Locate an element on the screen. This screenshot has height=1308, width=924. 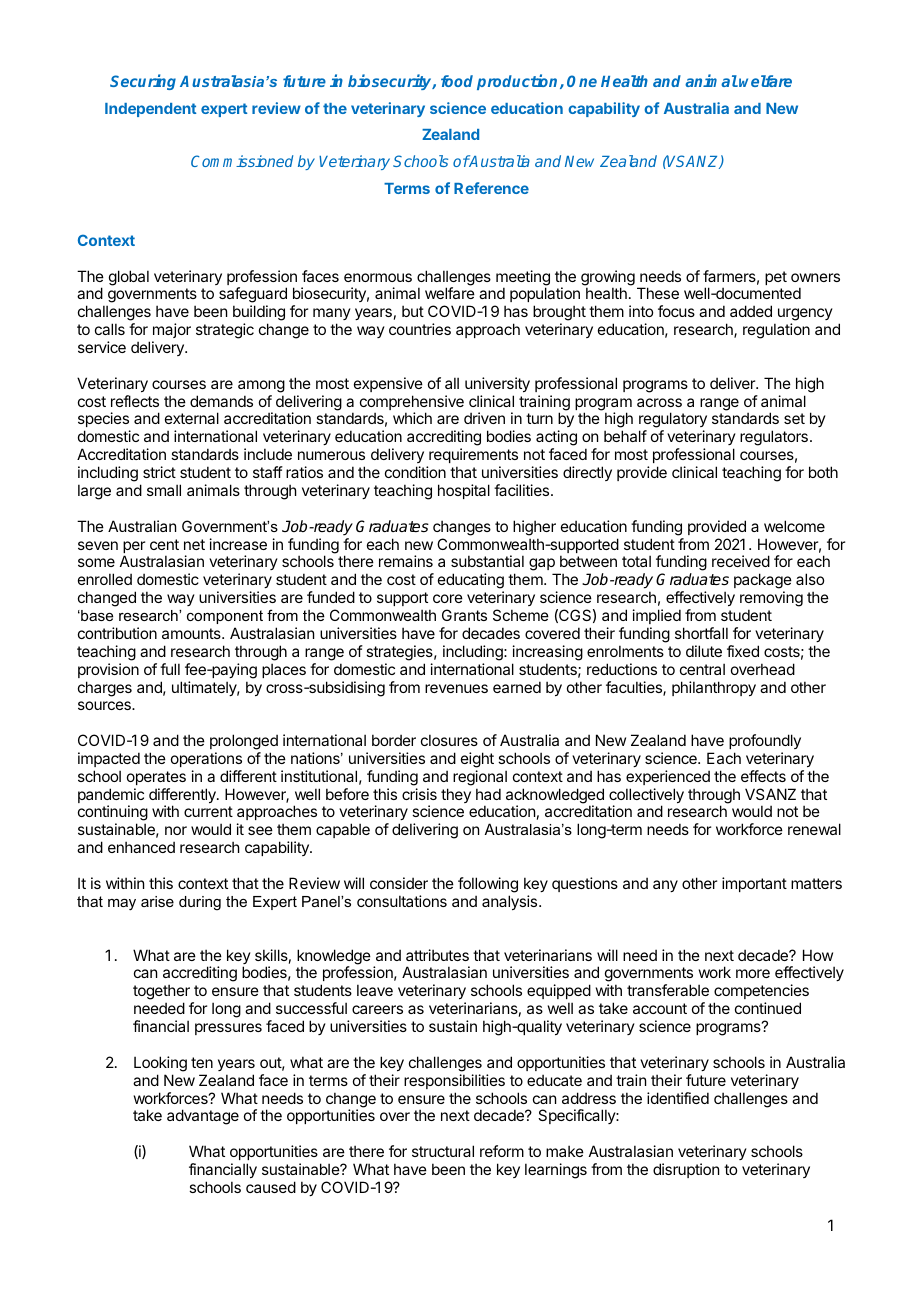
food is located at coordinates (457, 81).
